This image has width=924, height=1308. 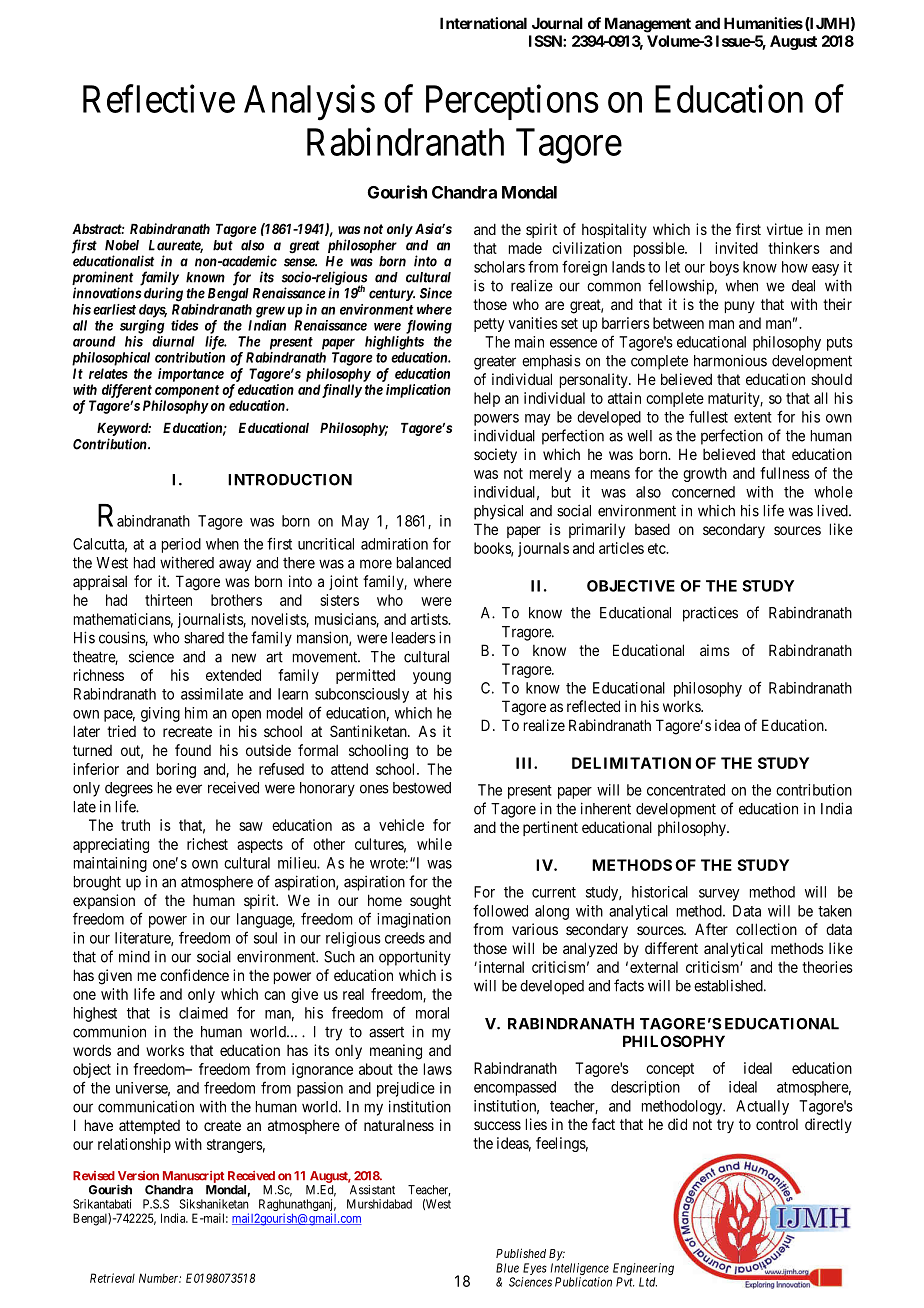 I want to click on young, so click(x=432, y=678).
